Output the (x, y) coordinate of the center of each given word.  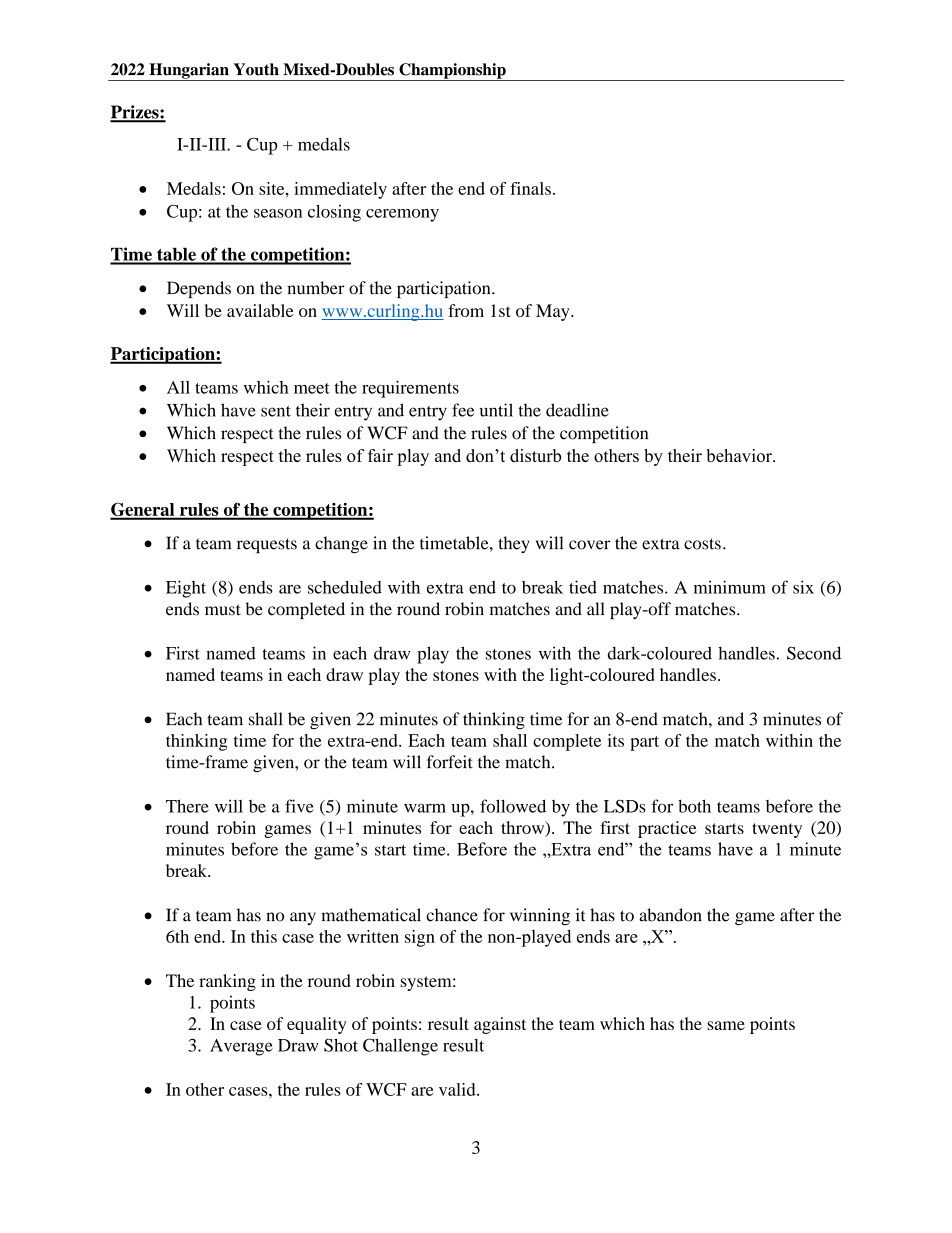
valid (458, 1089)
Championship (452, 72)
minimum (730, 587)
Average (241, 1047)
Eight (186, 589)
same (726, 1025)
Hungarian (189, 72)
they (514, 544)
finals (530, 188)
